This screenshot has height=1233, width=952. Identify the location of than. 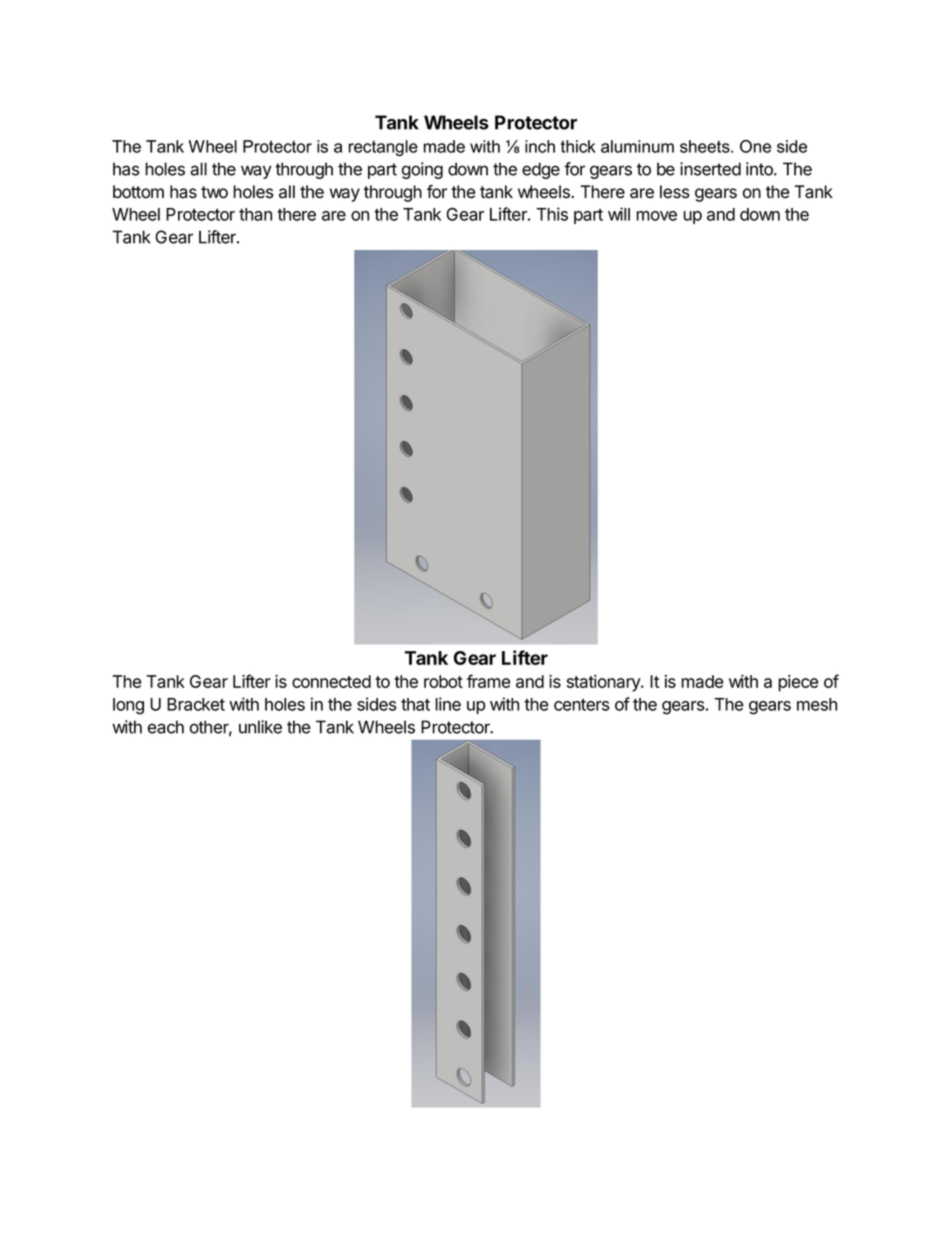
(255, 214).
